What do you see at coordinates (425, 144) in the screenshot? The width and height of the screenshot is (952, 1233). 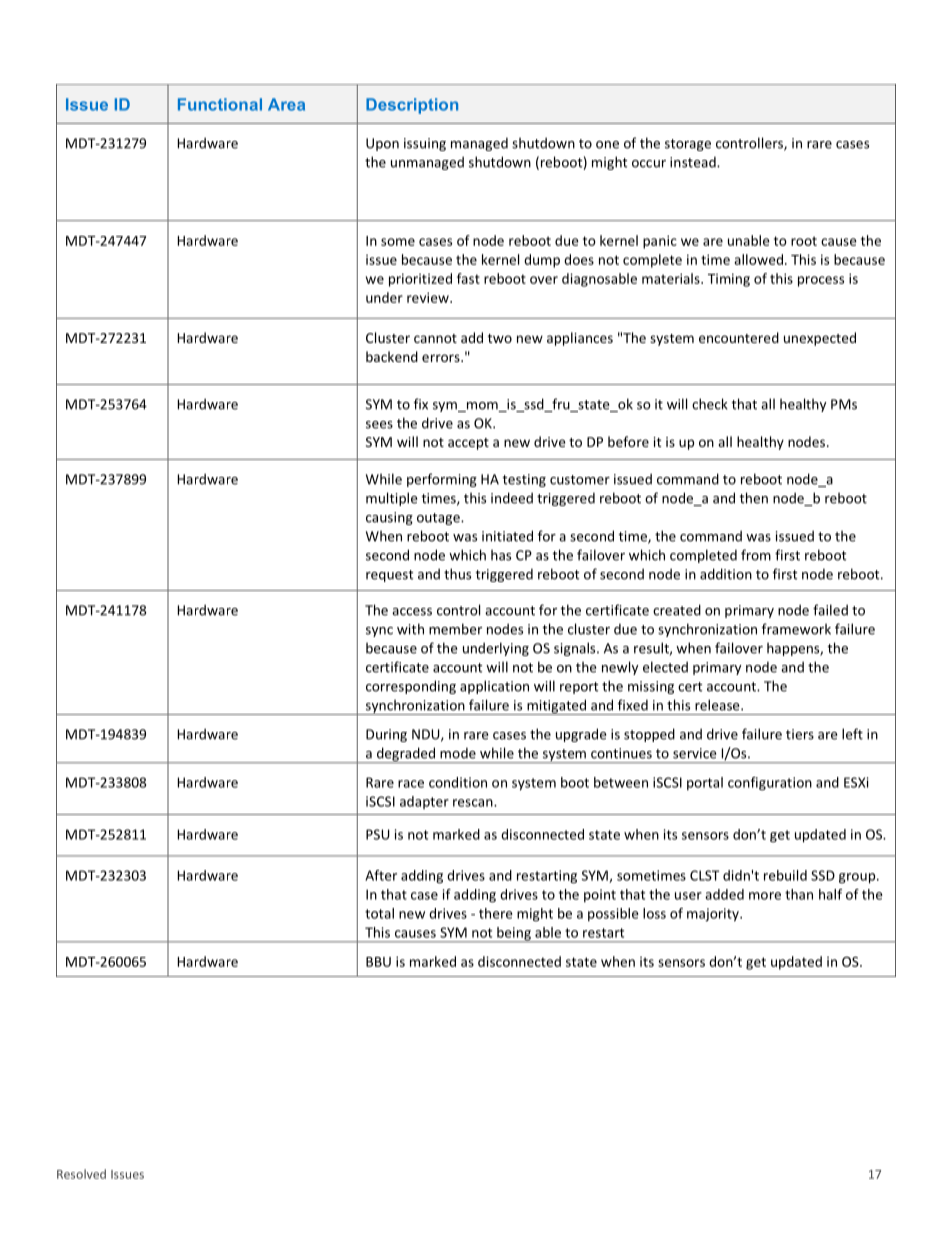 I see `issuing` at bounding box center [425, 144].
